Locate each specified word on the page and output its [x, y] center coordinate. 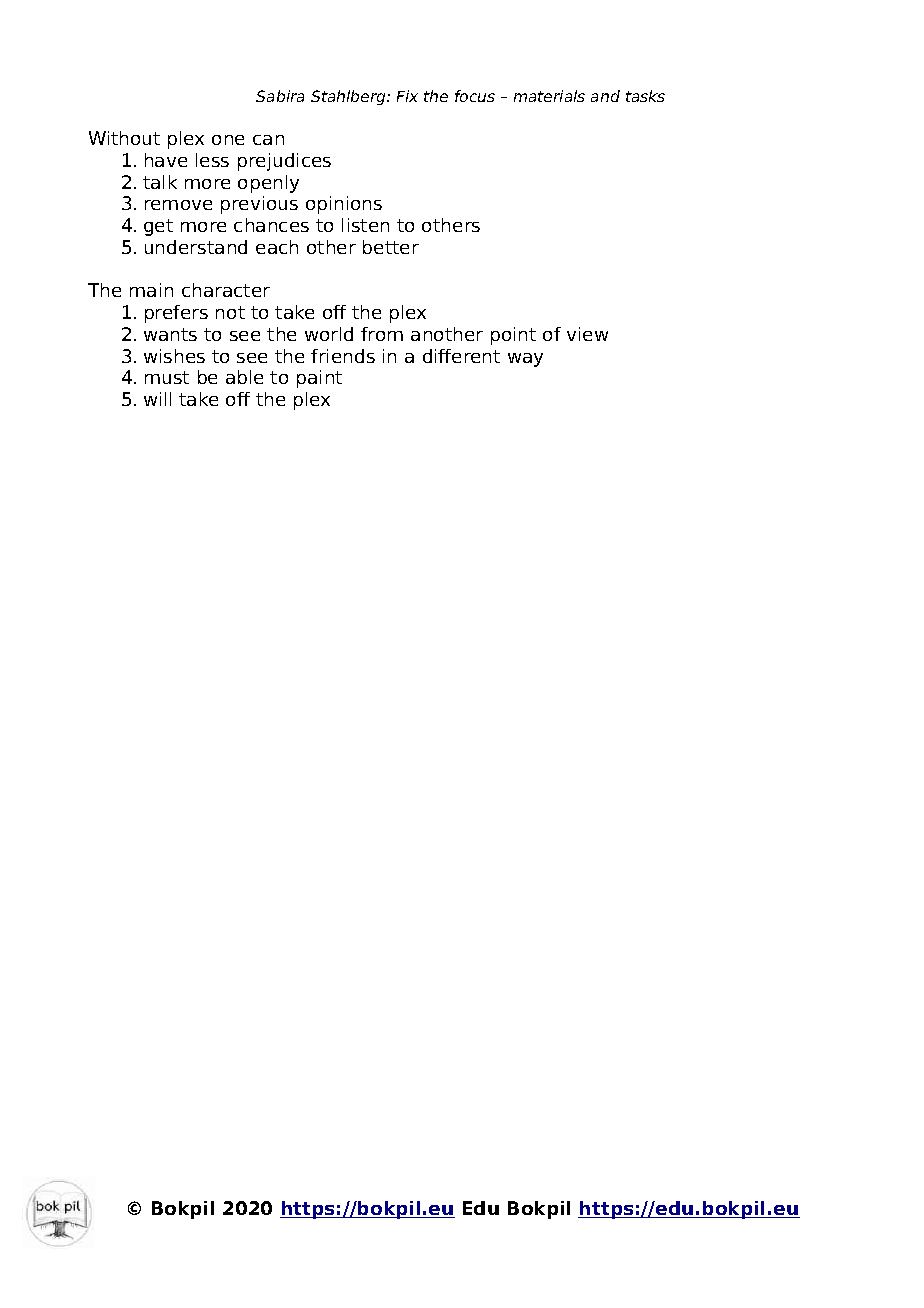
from [382, 334]
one [228, 140]
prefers [176, 314]
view [587, 334]
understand [196, 247]
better [391, 247]
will [157, 399]
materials [549, 96]
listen [365, 225]
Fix [407, 96]
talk [160, 182]
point [513, 336]
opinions [344, 205]
